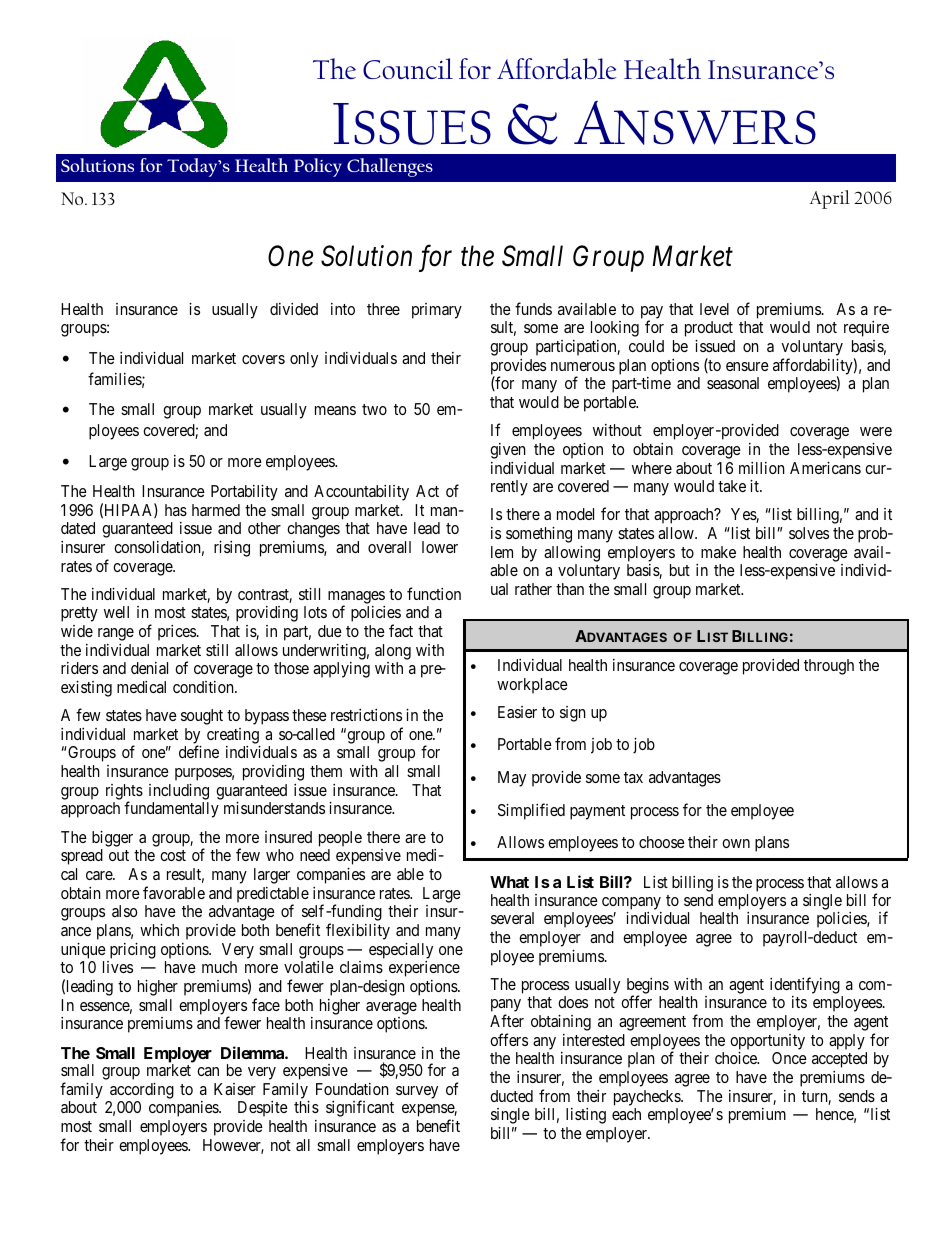 Image resolution: width=952 pixels, height=1233 pixels. Describe the element at coordinates (714, 309) in the document. I see `level` at that location.
